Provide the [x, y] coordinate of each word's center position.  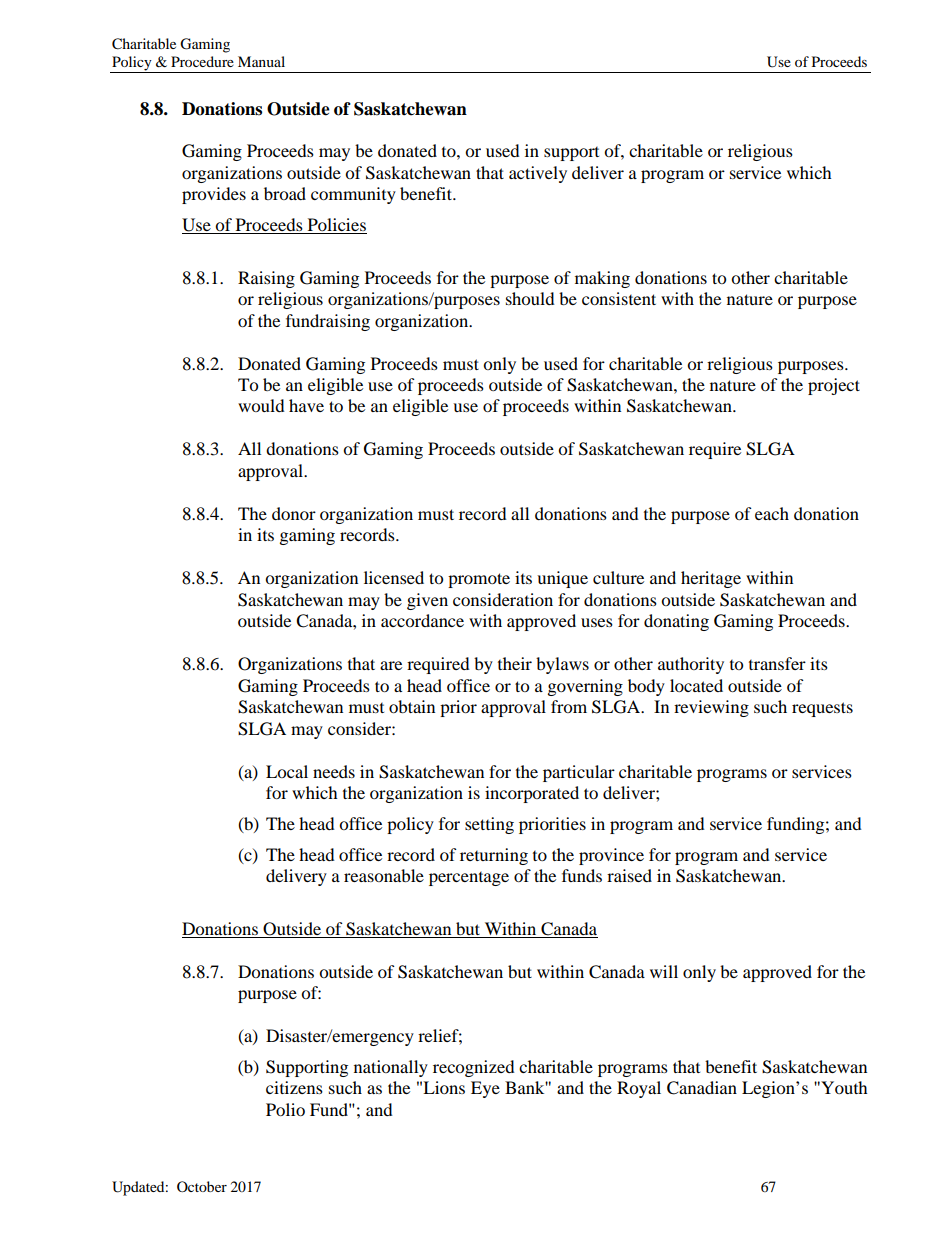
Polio [285, 1109]
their [515, 663]
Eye [485, 1089]
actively [538, 174]
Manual [261, 61]
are [391, 665]
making [602, 279]
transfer [777, 663]
